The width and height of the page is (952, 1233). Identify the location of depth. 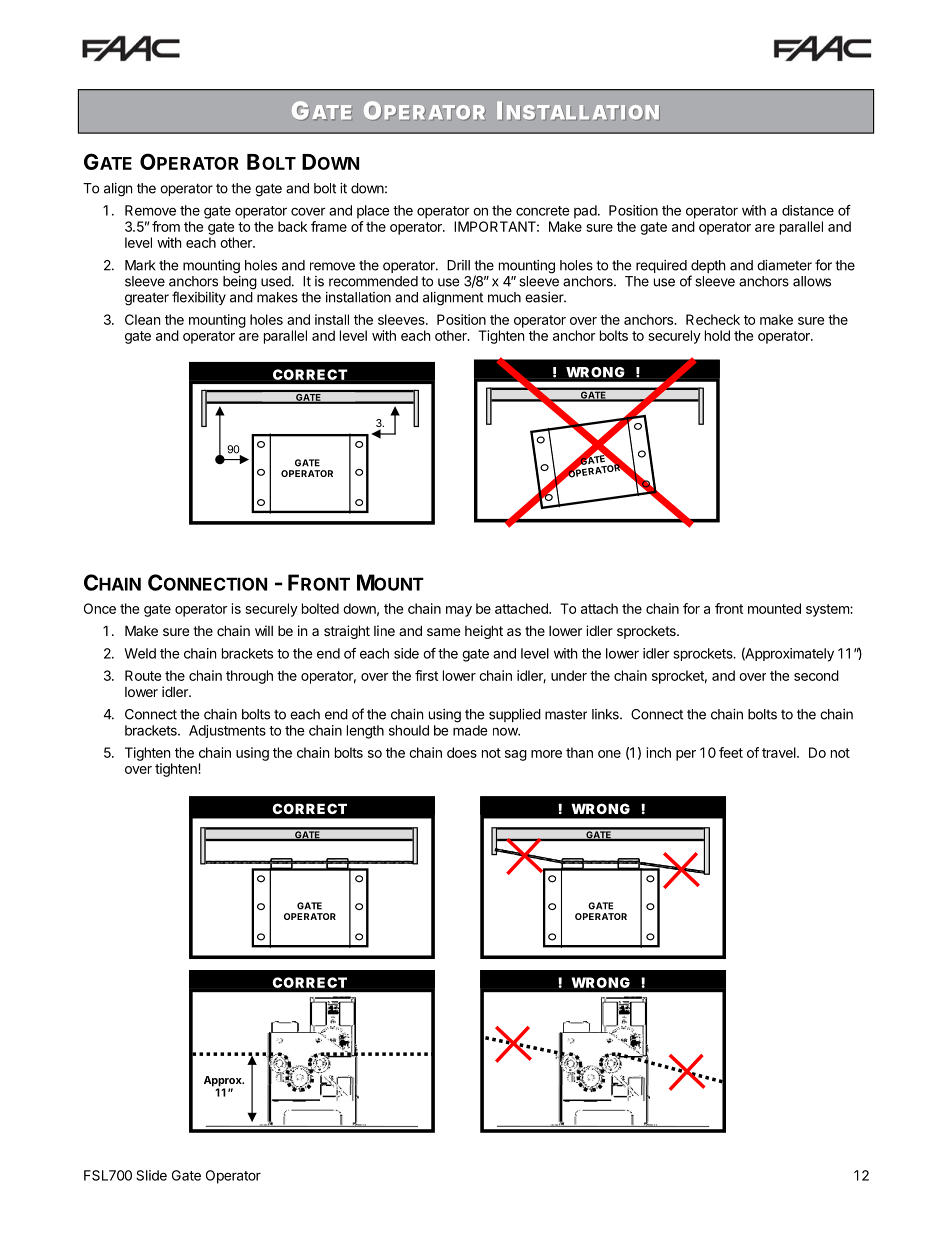
(708, 266).
